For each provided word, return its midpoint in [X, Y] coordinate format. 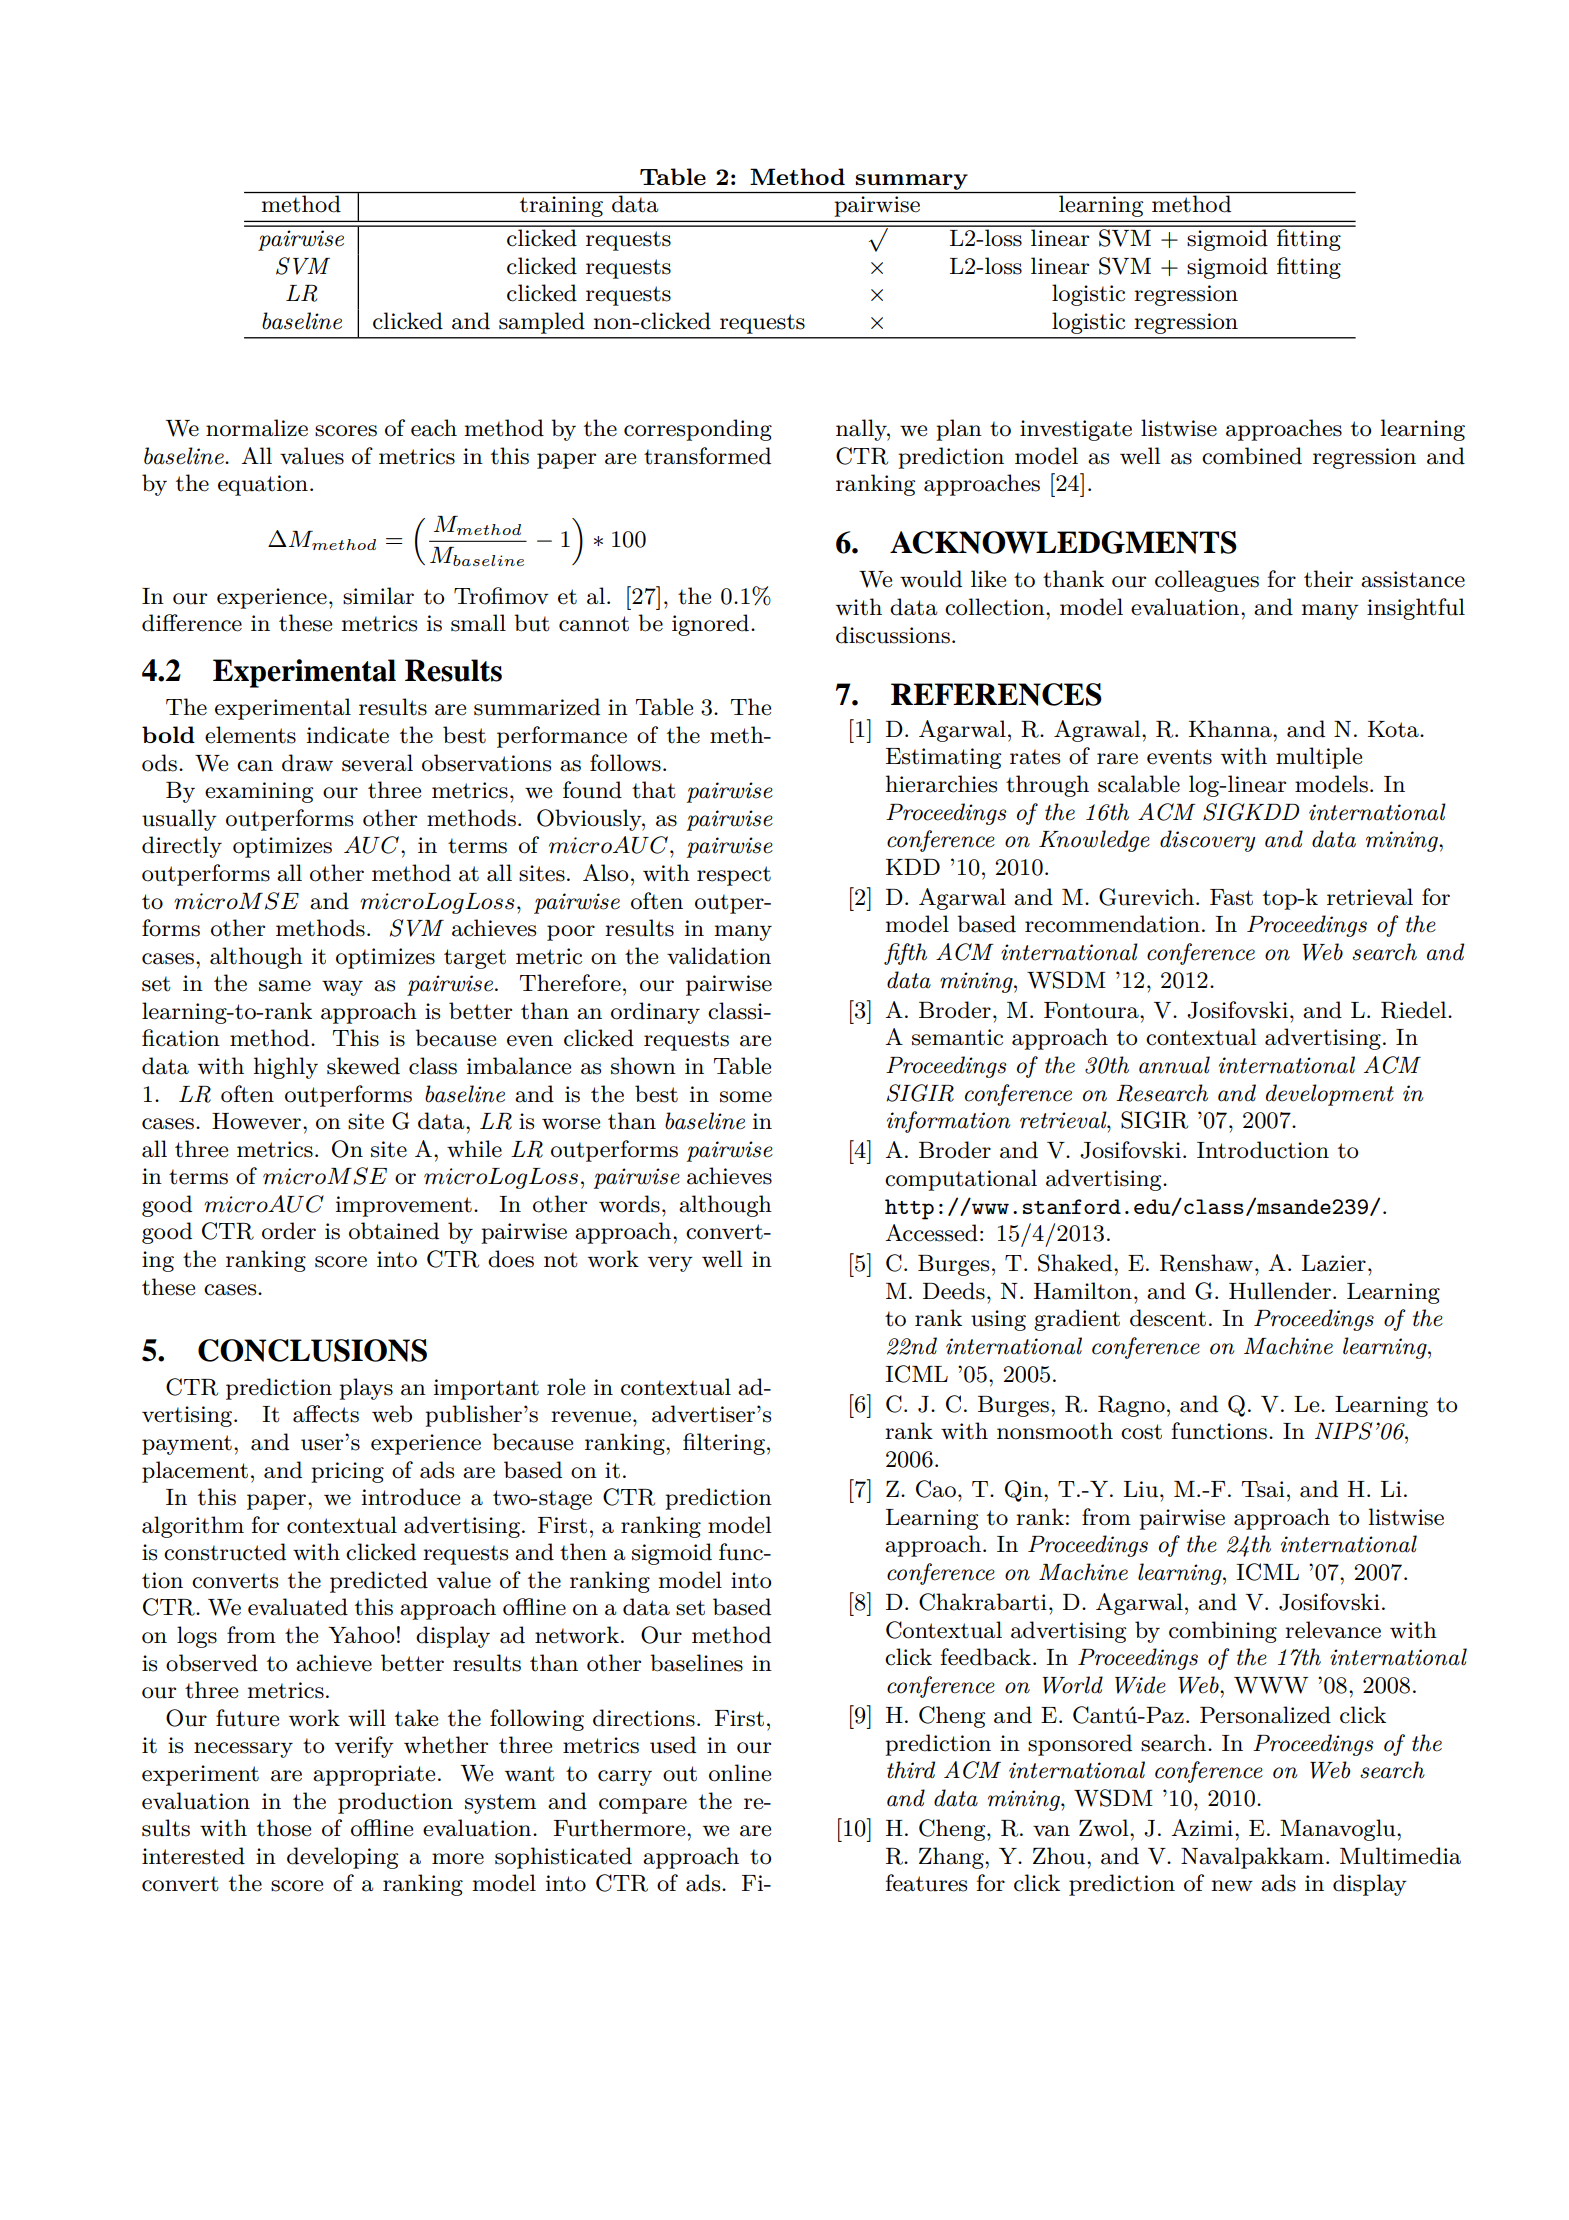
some [746, 1097]
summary [912, 182]
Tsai [1263, 1489]
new [1232, 1886]
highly [285, 1068]
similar [378, 596]
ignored [710, 625]
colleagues [1207, 581]
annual [1174, 1065]
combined [1252, 456]
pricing [347, 1472]
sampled [542, 323]
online [740, 1773]
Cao [936, 1489]
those [284, 1828]
